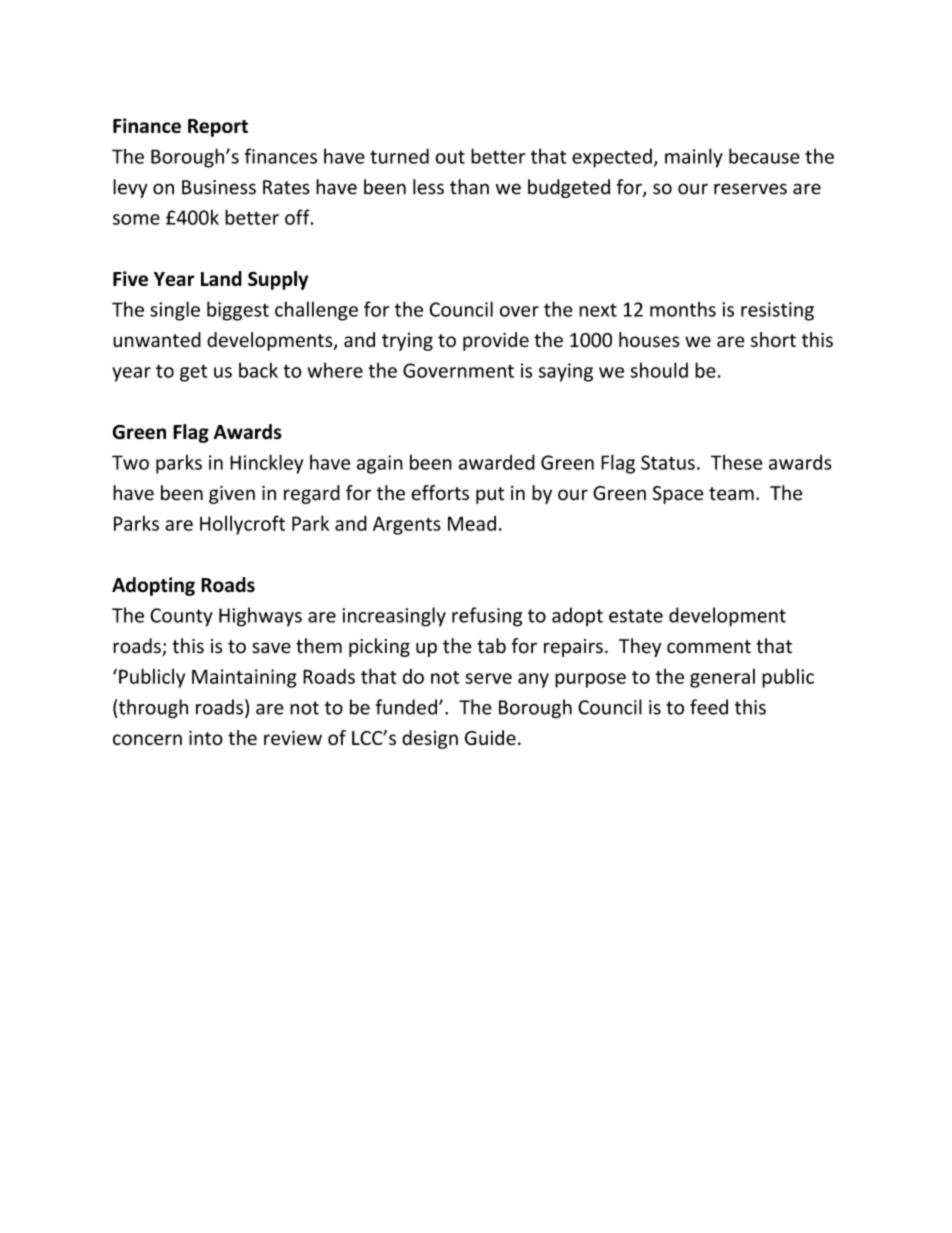  Describe the element at coordinates (218, 128) in the screenshot. I see `Report` at that location.
